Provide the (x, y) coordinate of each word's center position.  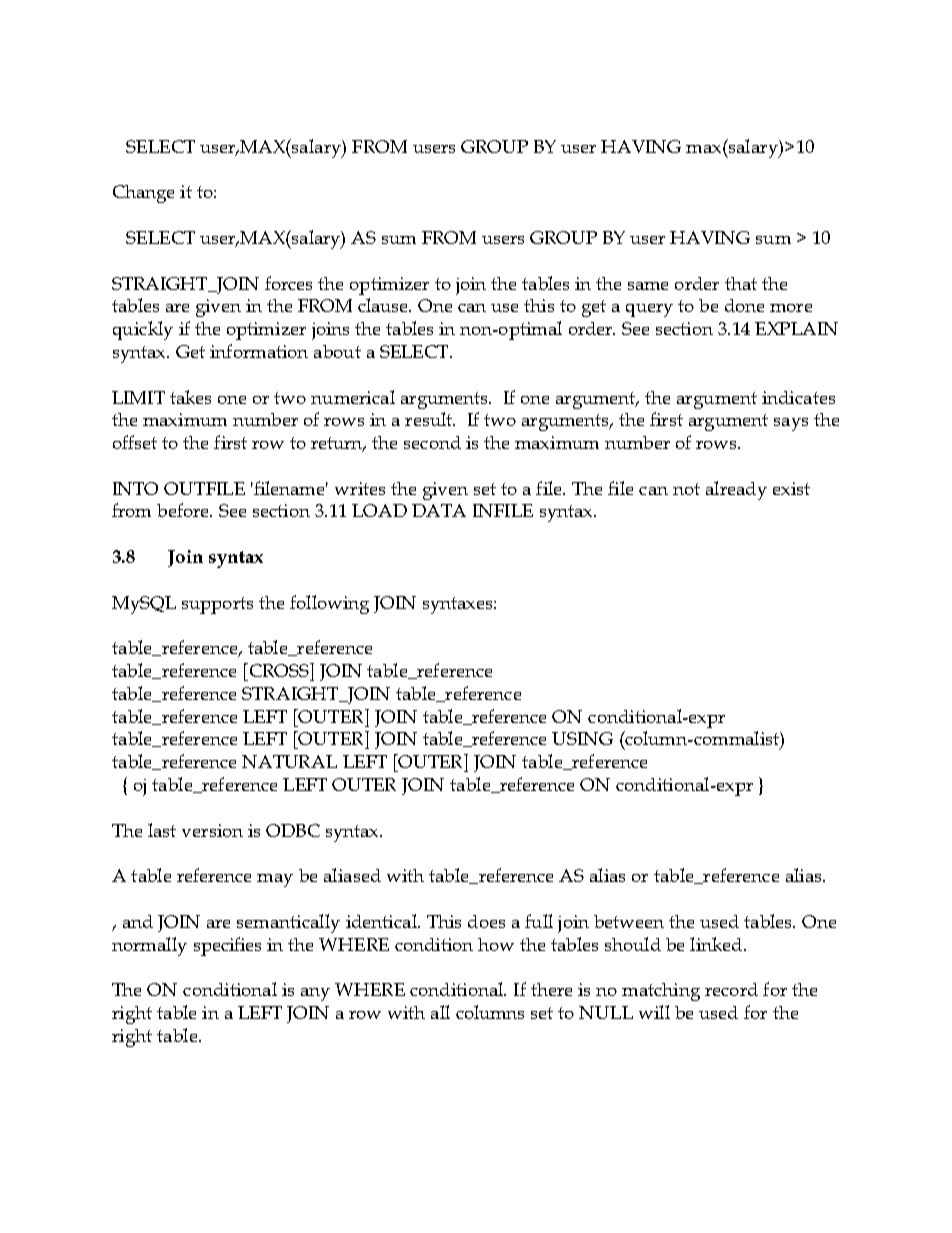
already (736, 490)
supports (217, 605)
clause (384, 305)
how (496, 944)
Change (143, 194)
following (329, 604)
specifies (227, 946)
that (741, 283)
